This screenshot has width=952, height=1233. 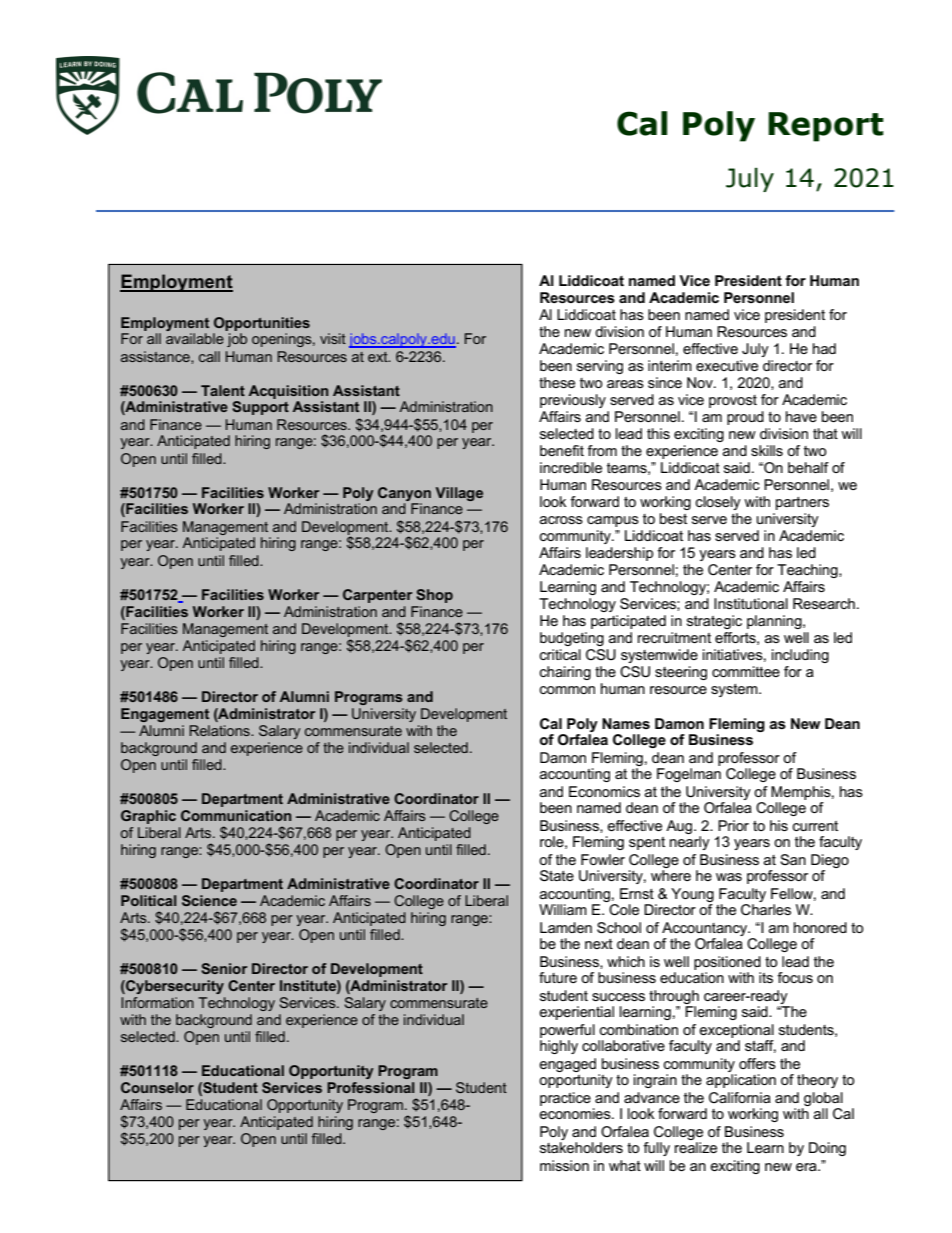 What do you see at coordinates (729, 877) in the screenshot?
I see `was` at bounding box center [729, 877].
